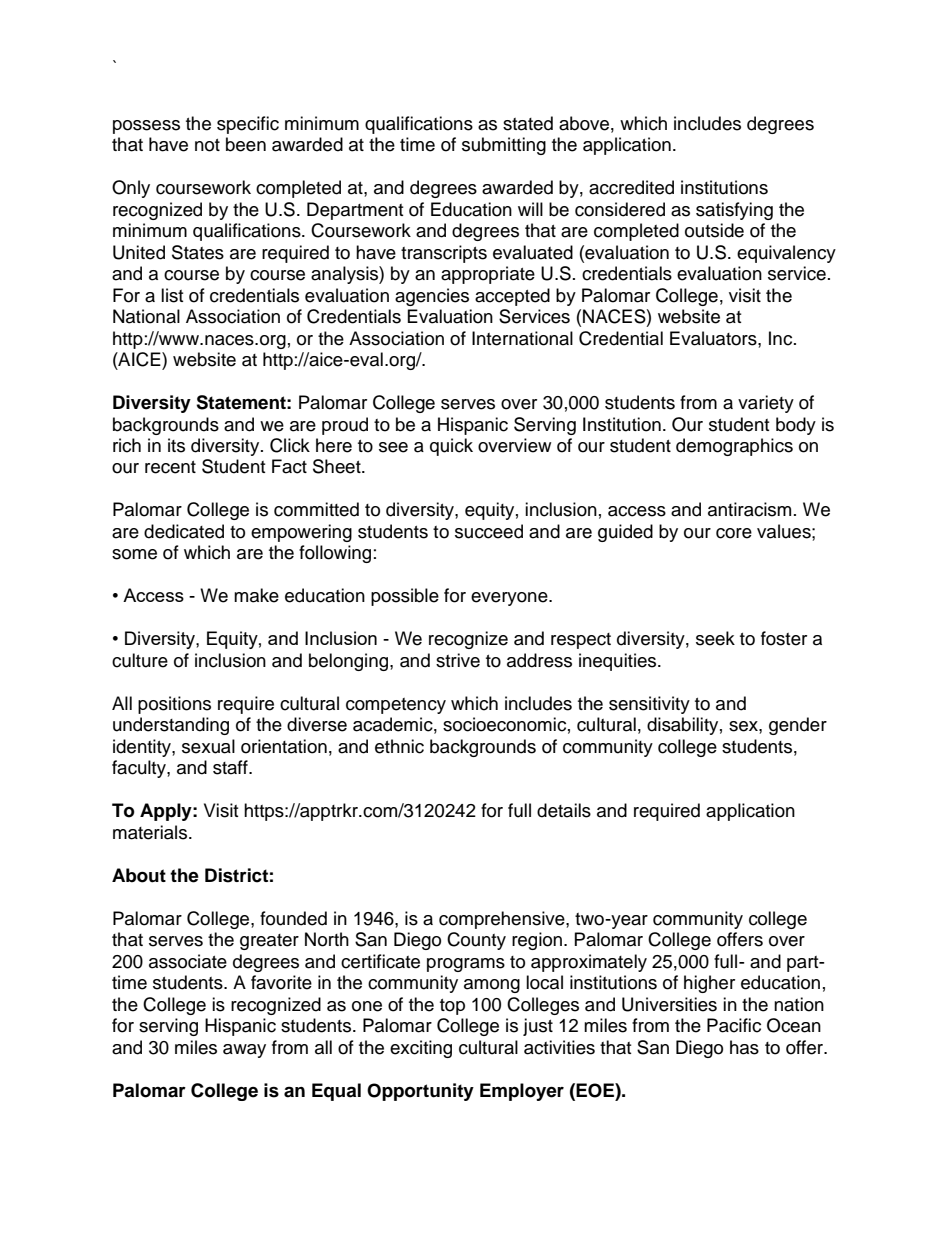 This screenshot has height=1233, width=952. I want to click on has, so click(744, 1047).
